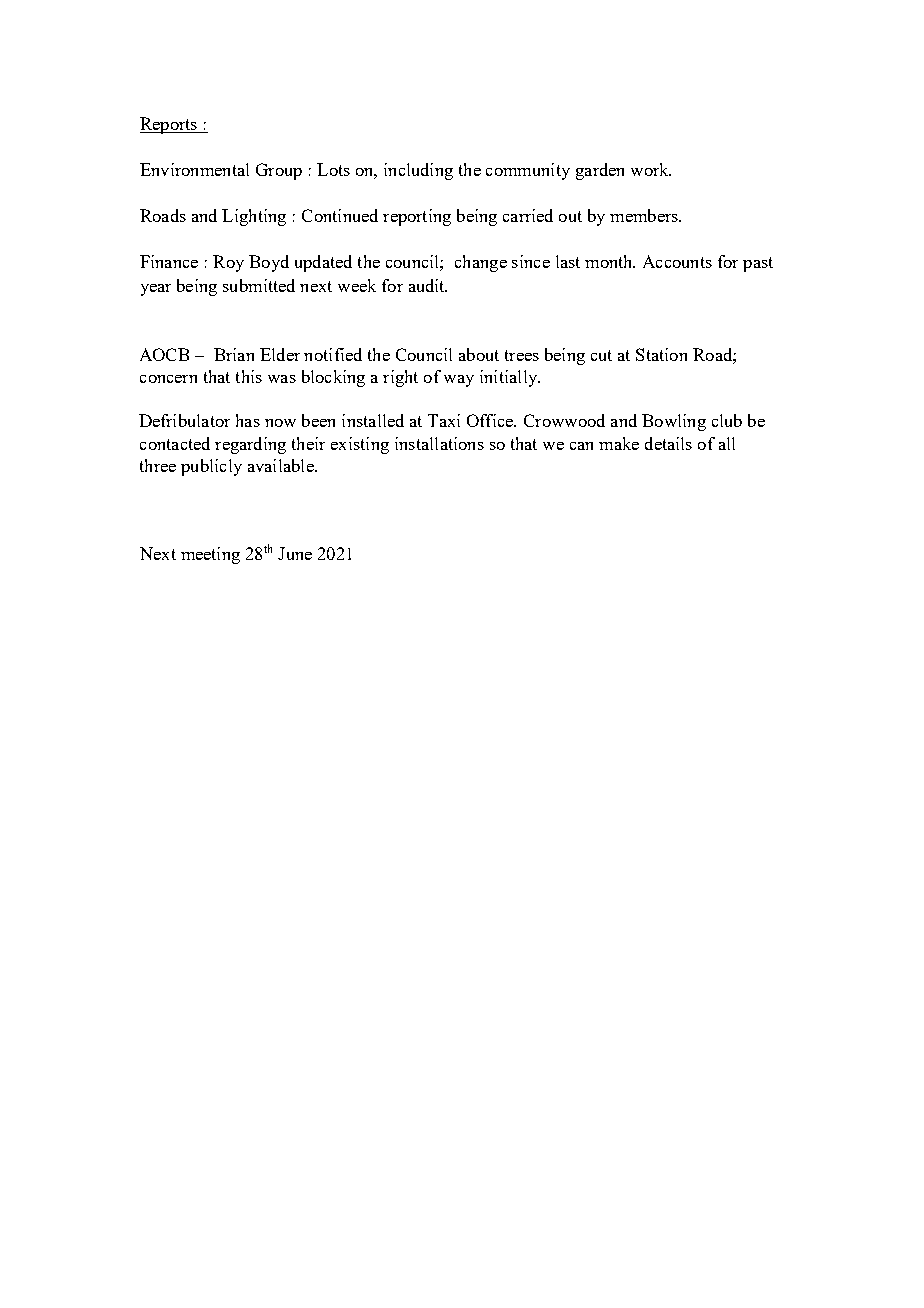  What do you see at coordinates (481, 263) in the image?
I see `change` at bounding box center [481, 263].
